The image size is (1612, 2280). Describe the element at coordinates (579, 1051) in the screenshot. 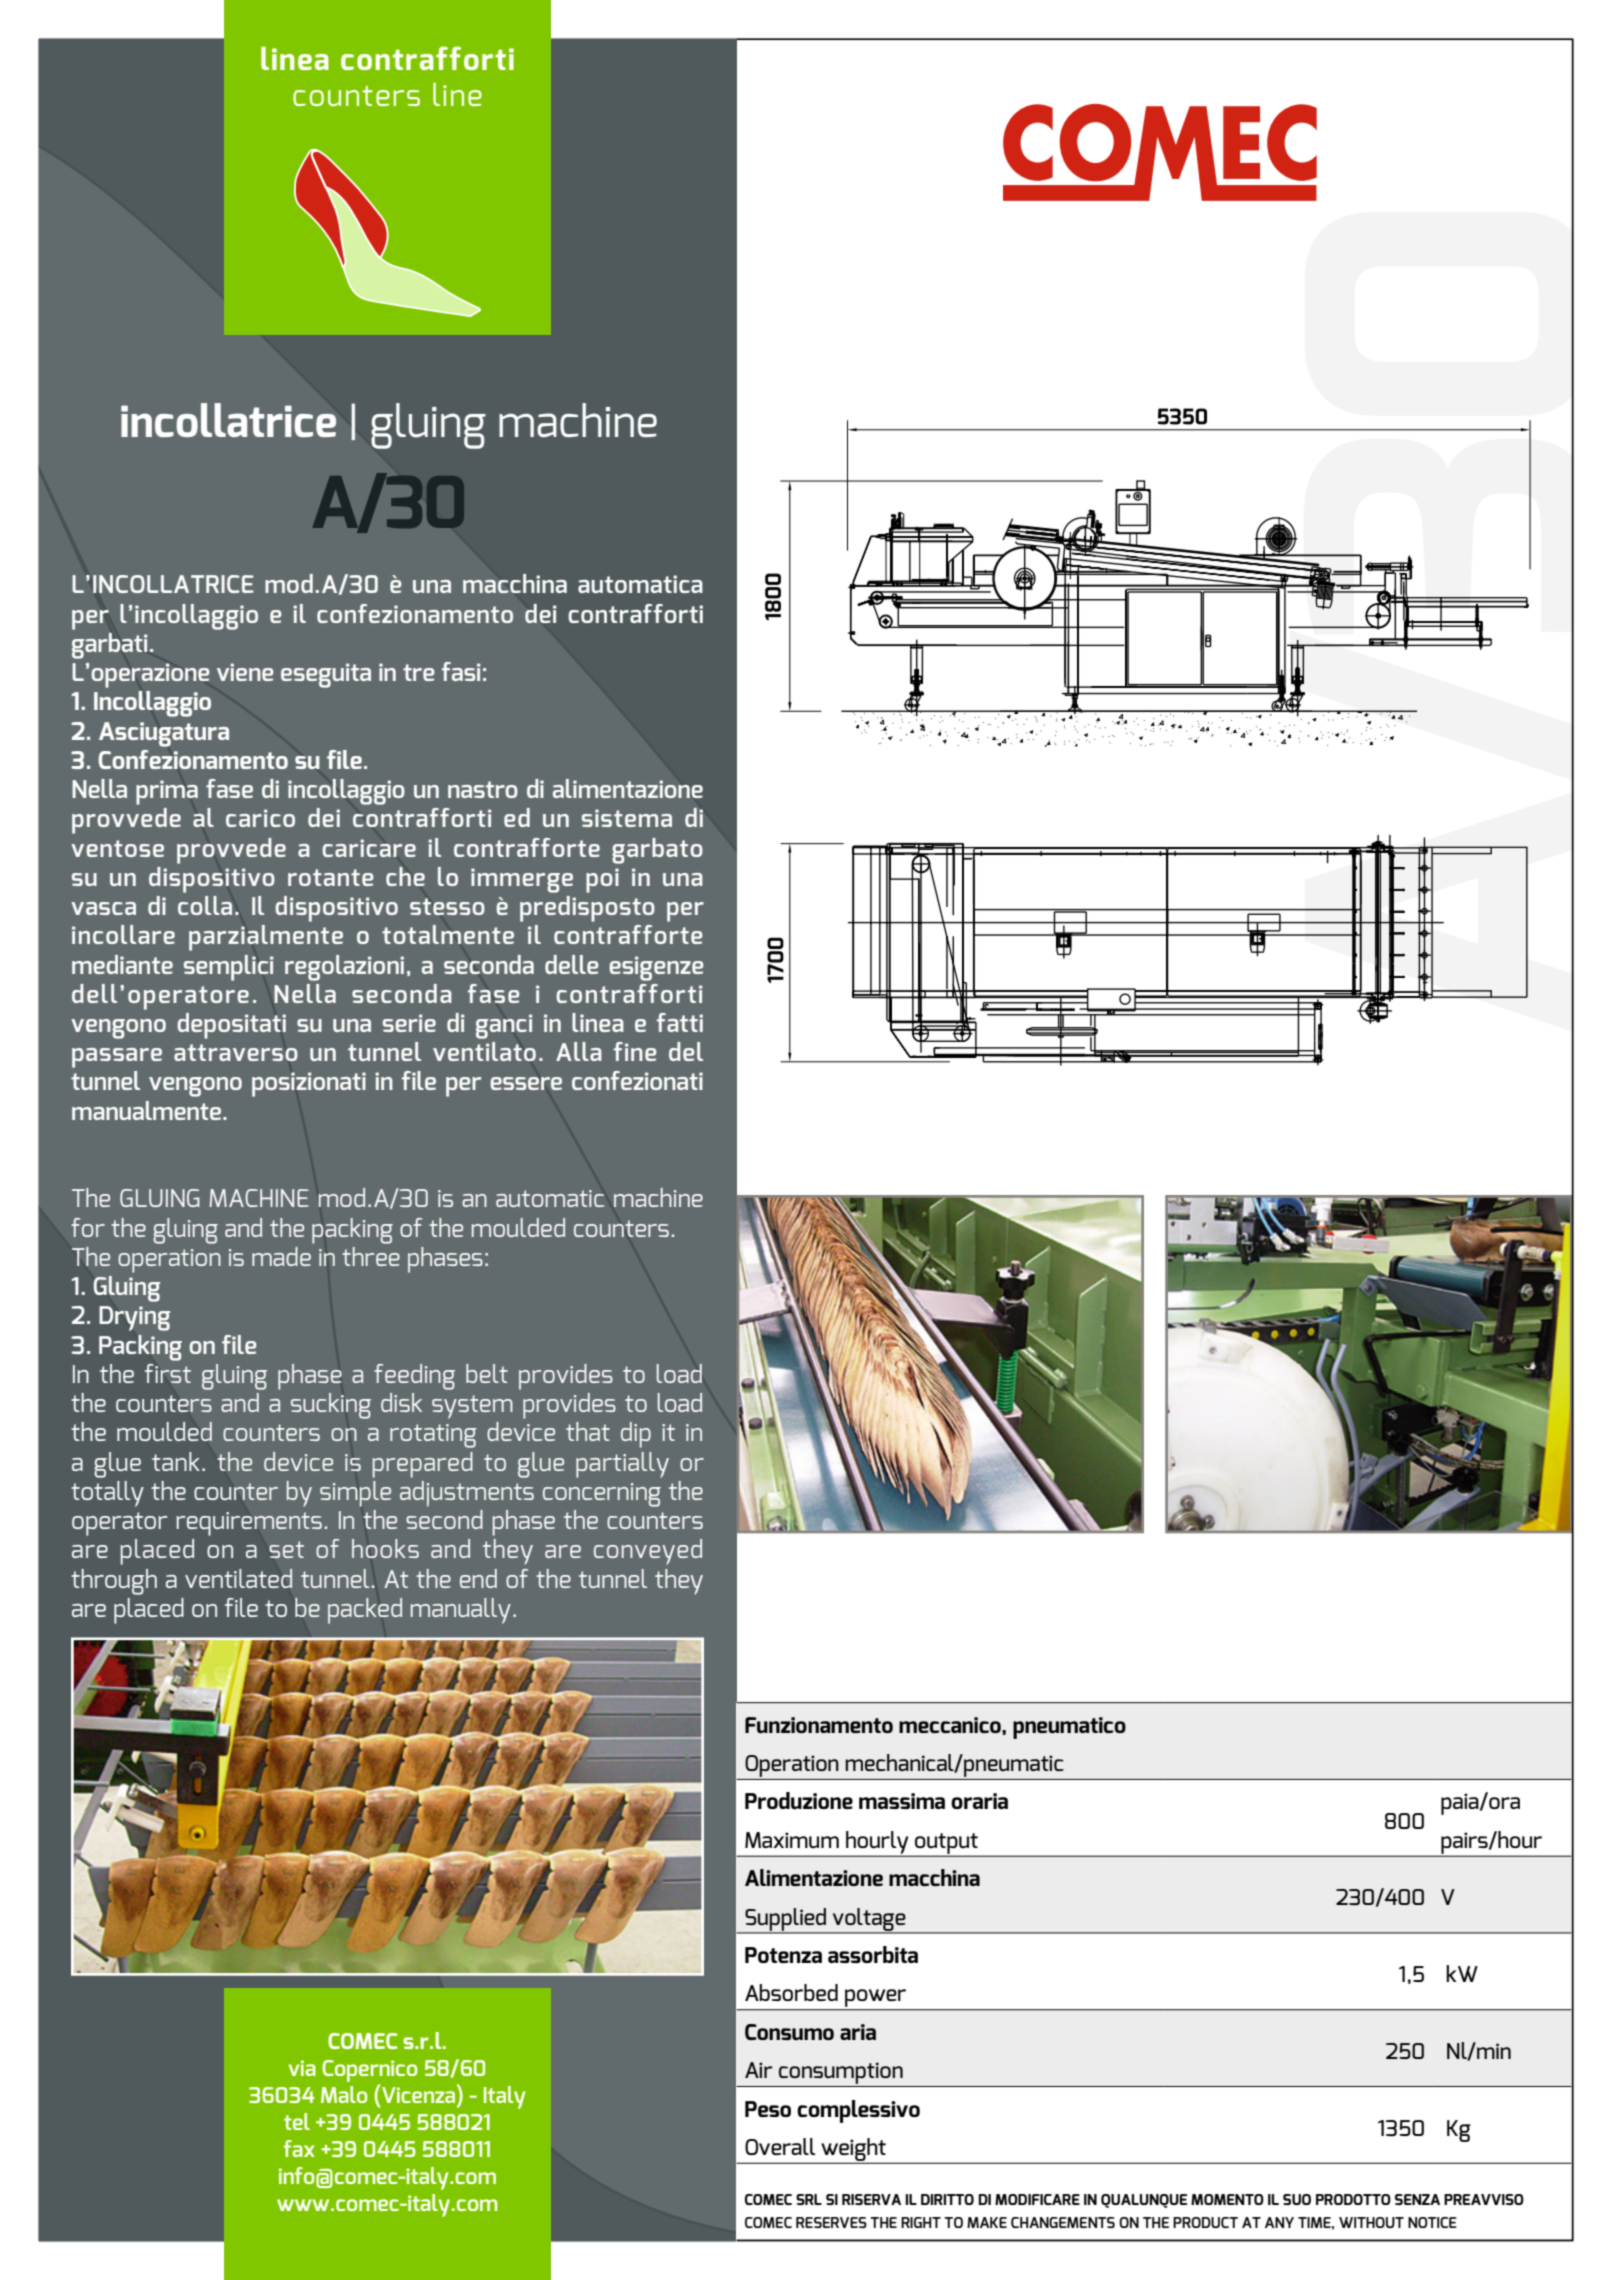

I see `Alla` at that location.
